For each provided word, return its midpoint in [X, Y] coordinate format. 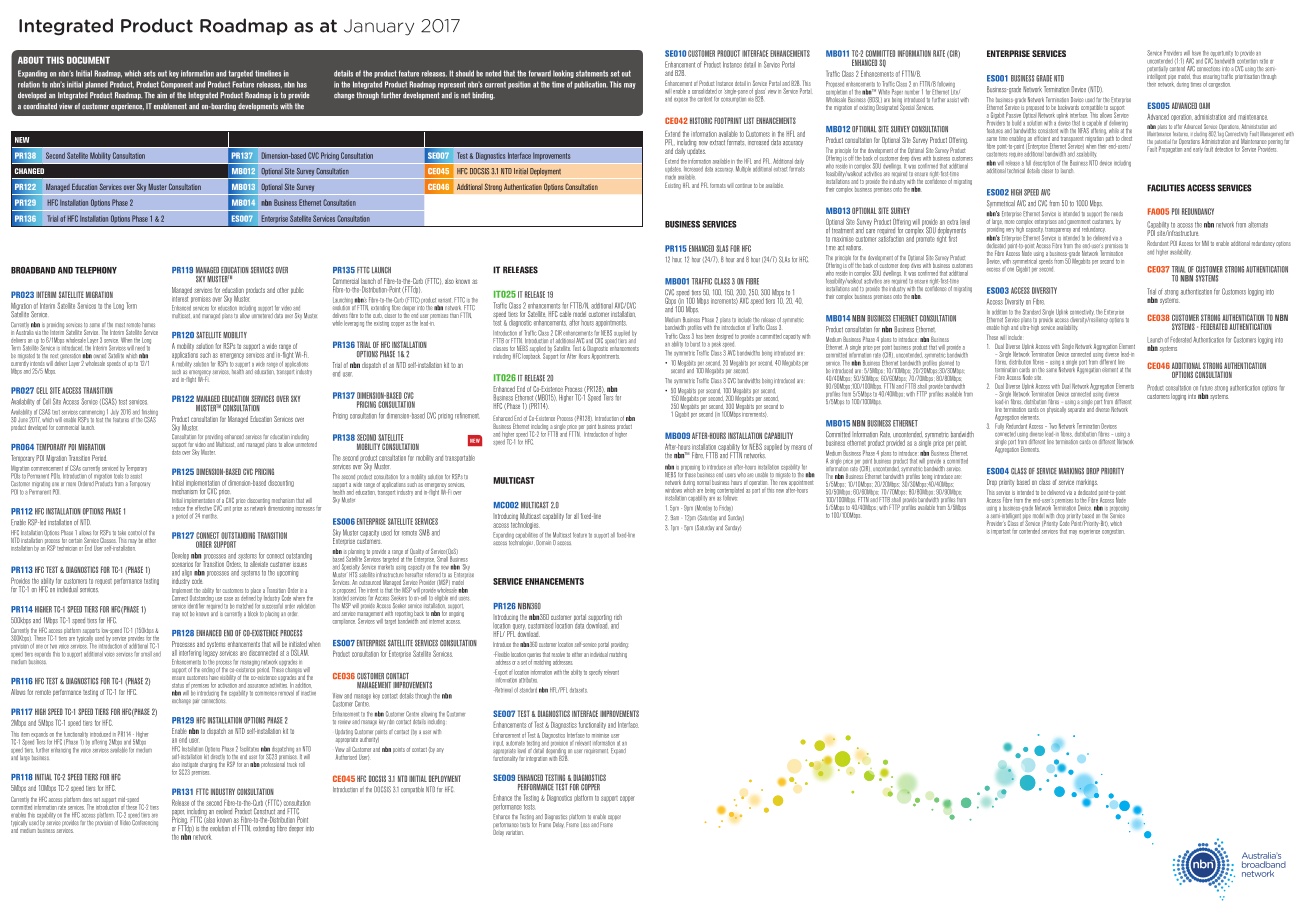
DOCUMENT [88, 60]
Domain [543, 542]
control [135, 532]
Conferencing [145, 823]
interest [180, 298]
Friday [726, 508]
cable [565, 314]
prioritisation [1247, 76]
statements [592, 73]
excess [993, 270]
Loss [585, 825]
